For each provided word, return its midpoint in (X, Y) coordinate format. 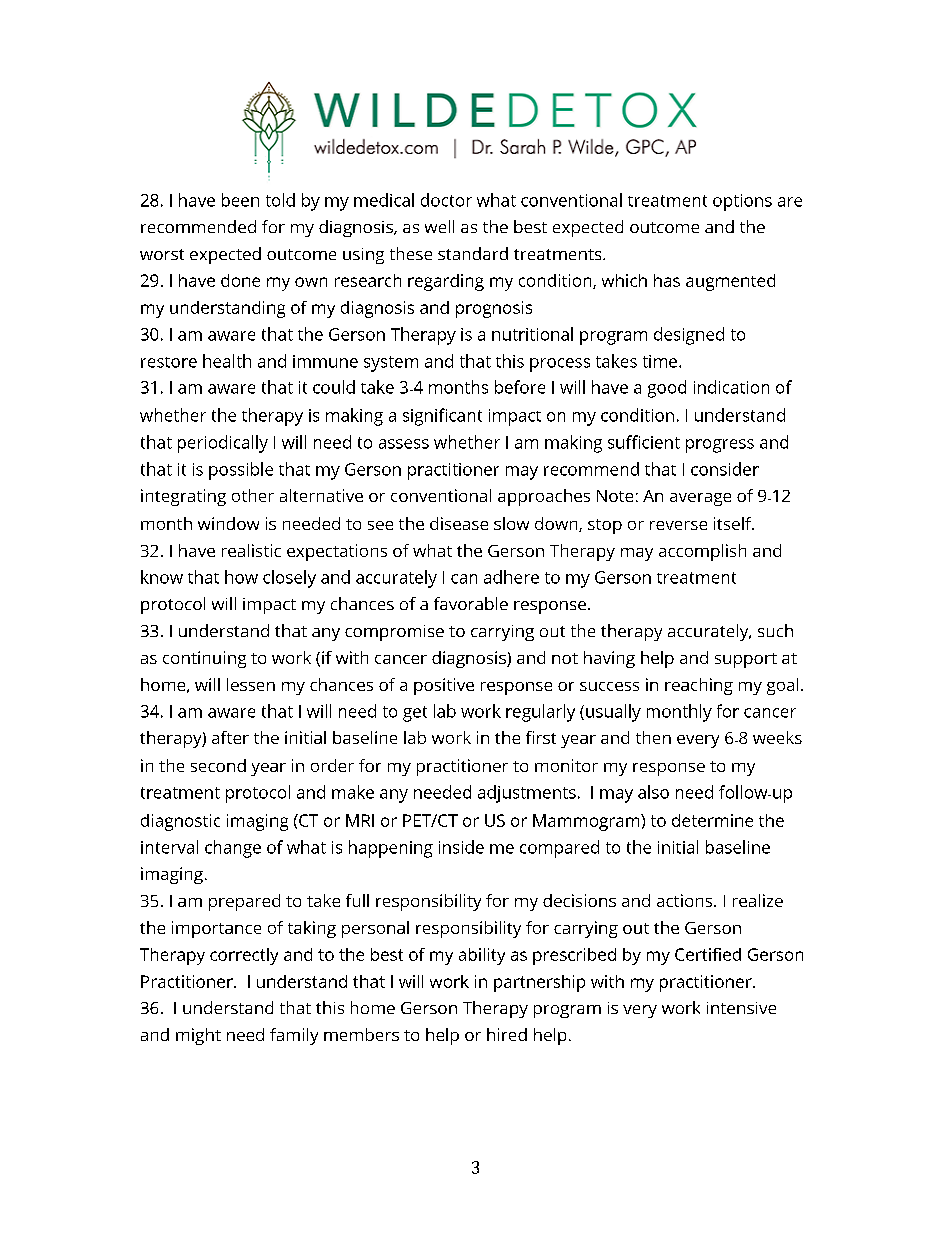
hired (507, 1034)
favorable (471, 603)
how (241, 577)
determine (712, 820)
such (775, 630)
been (240, 200)
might (198, 1036)
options (742, 202)
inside (461, 847)
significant (442, 417)
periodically (223, 444)
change (233, 849)
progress (720, 446)
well (439, 226)
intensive (741, 1008)
